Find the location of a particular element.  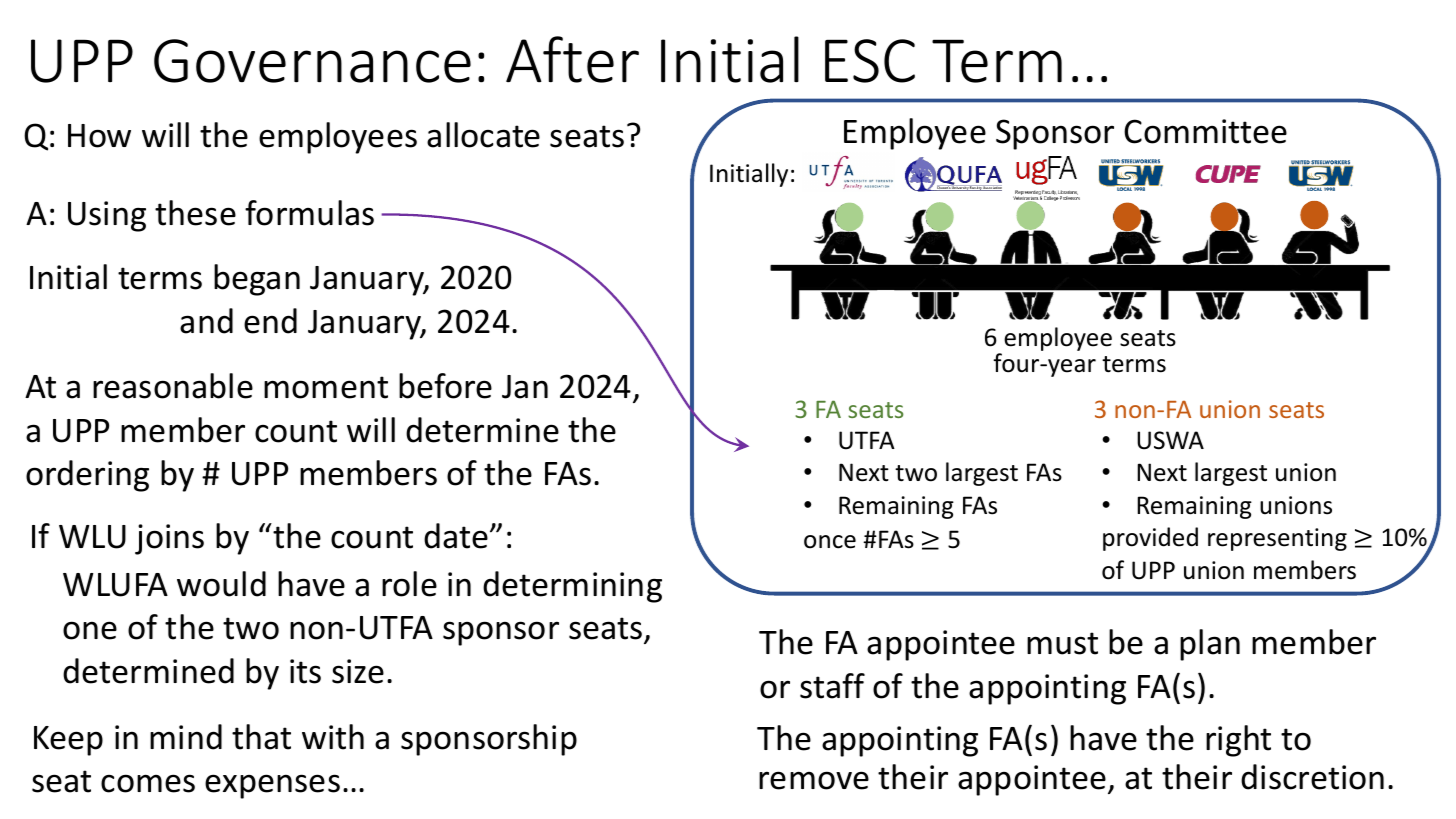

before is located at coordinates (445, 386).
